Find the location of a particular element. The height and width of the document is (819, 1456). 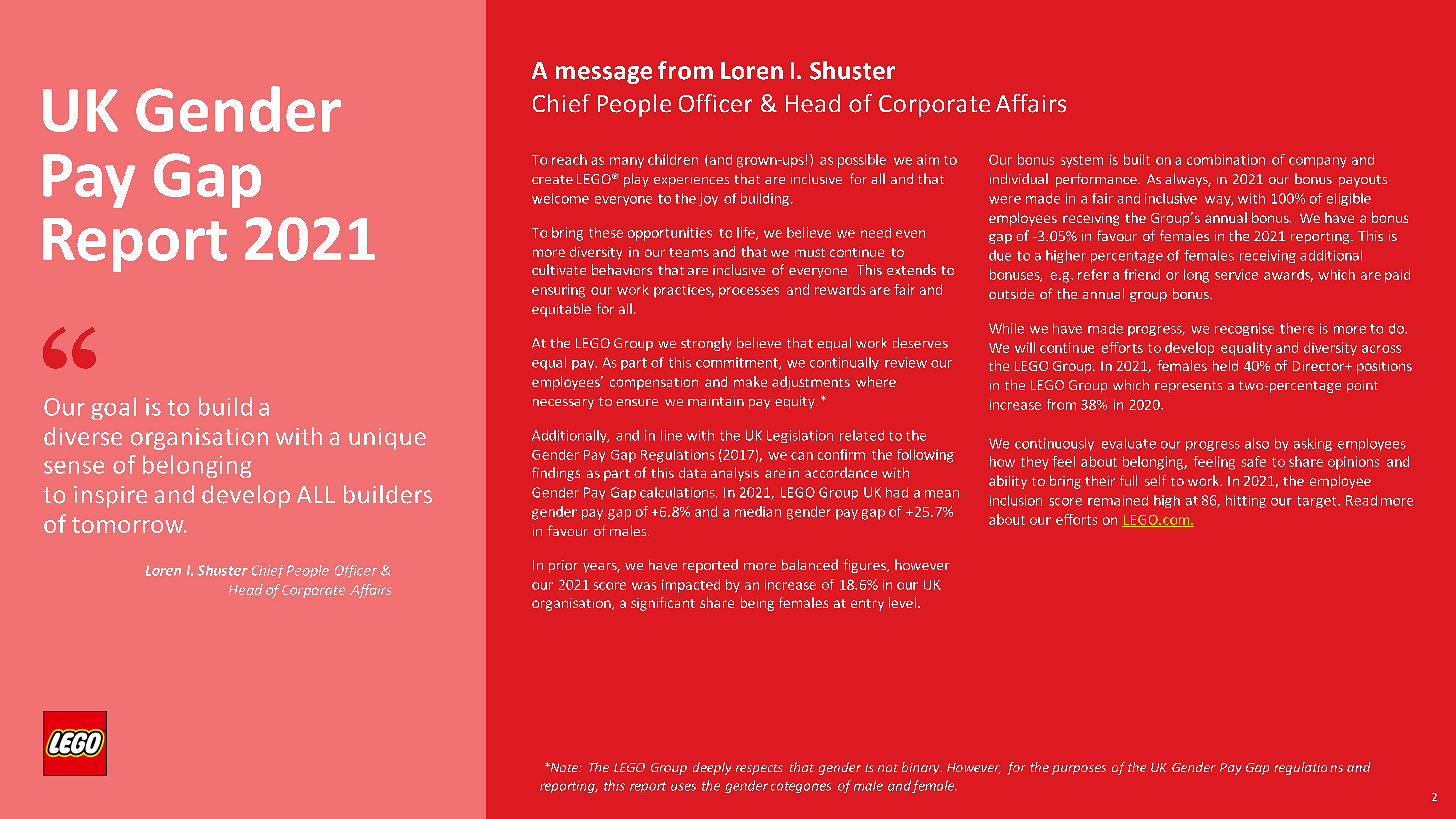

purposes is located at coordinates (1079, 770).
